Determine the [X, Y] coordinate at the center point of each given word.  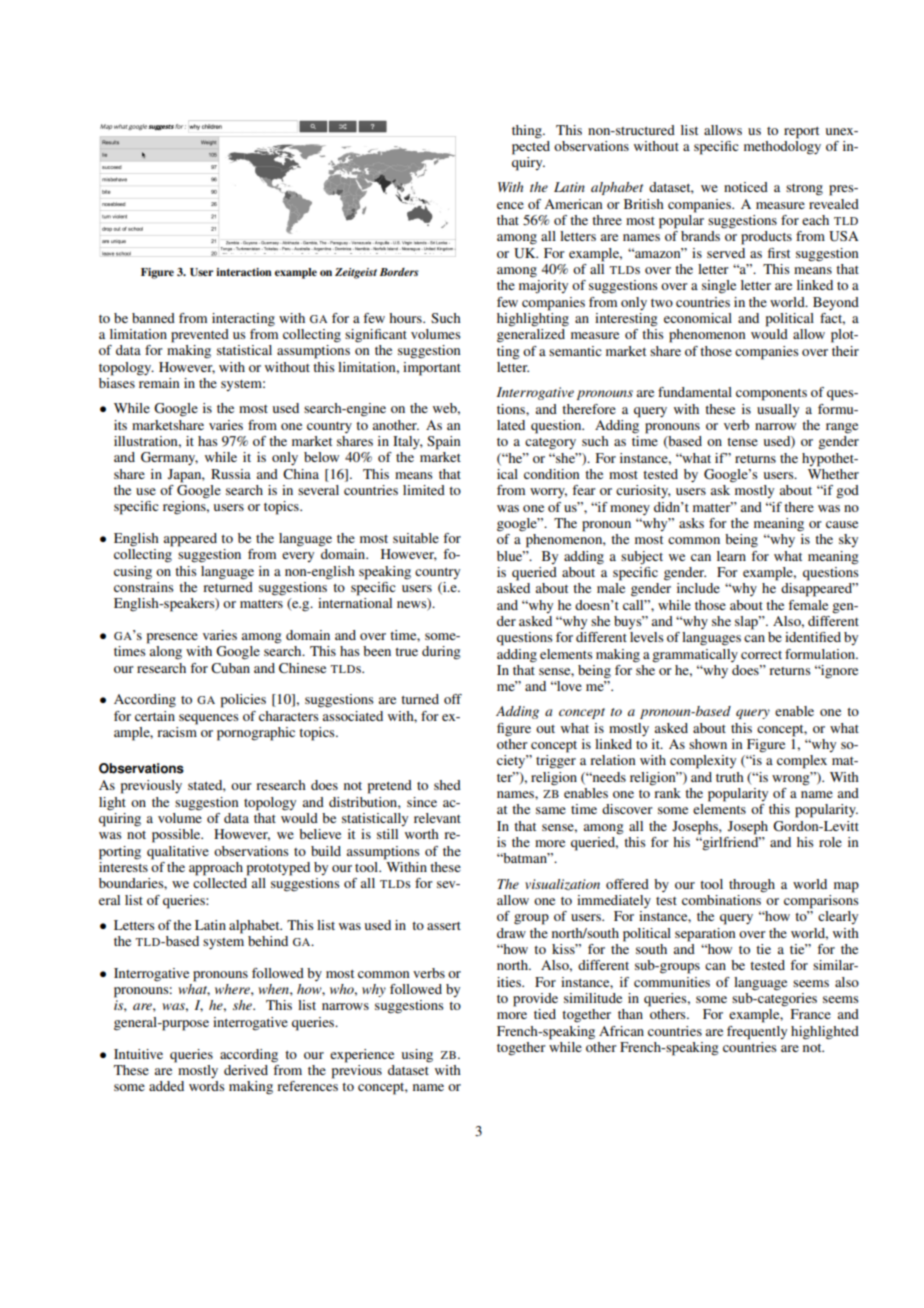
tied [545, 1014]
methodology [782, 146]
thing [528, 132]
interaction [244, 272]
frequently [757, 1033]
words [207, 1086]
